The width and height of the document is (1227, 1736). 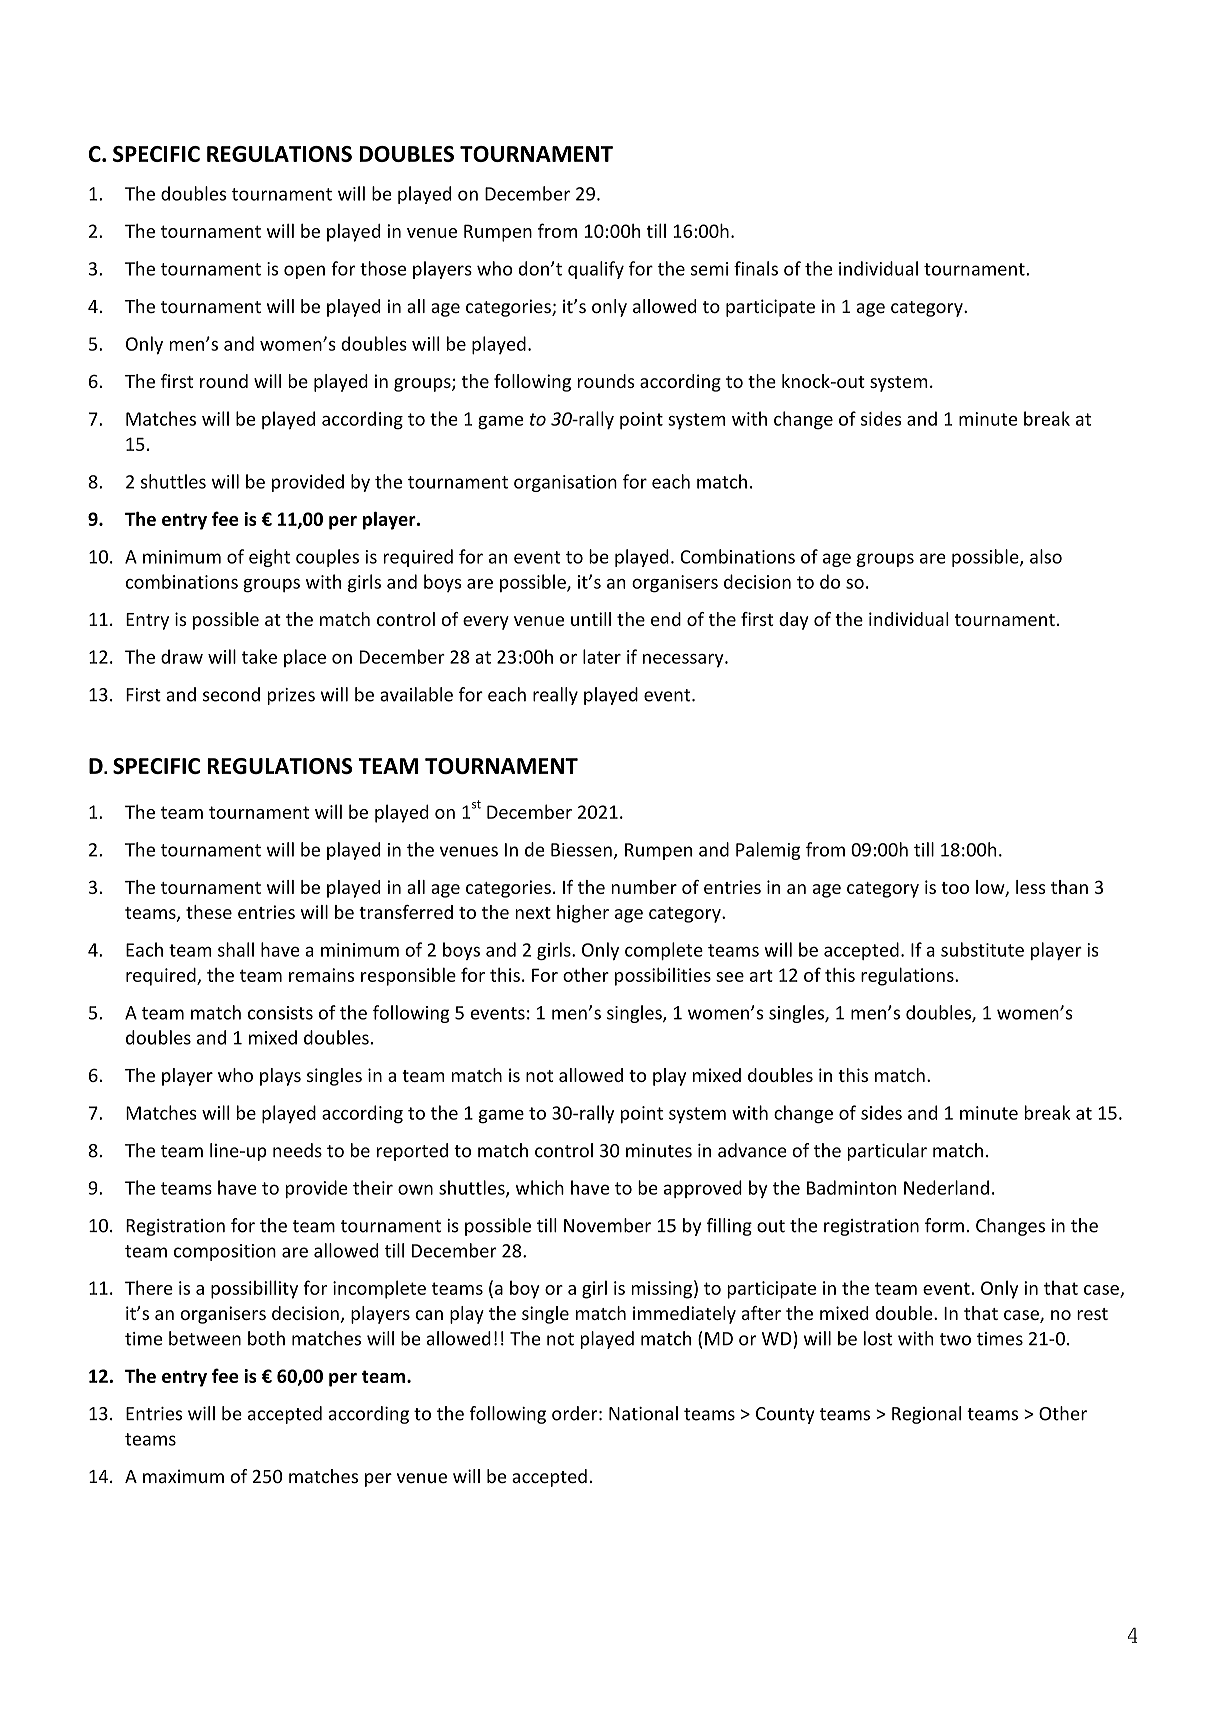 What do you see at coordinates (1046, 556) in the document?
I see `also` at bounding box center [1046, 556].
